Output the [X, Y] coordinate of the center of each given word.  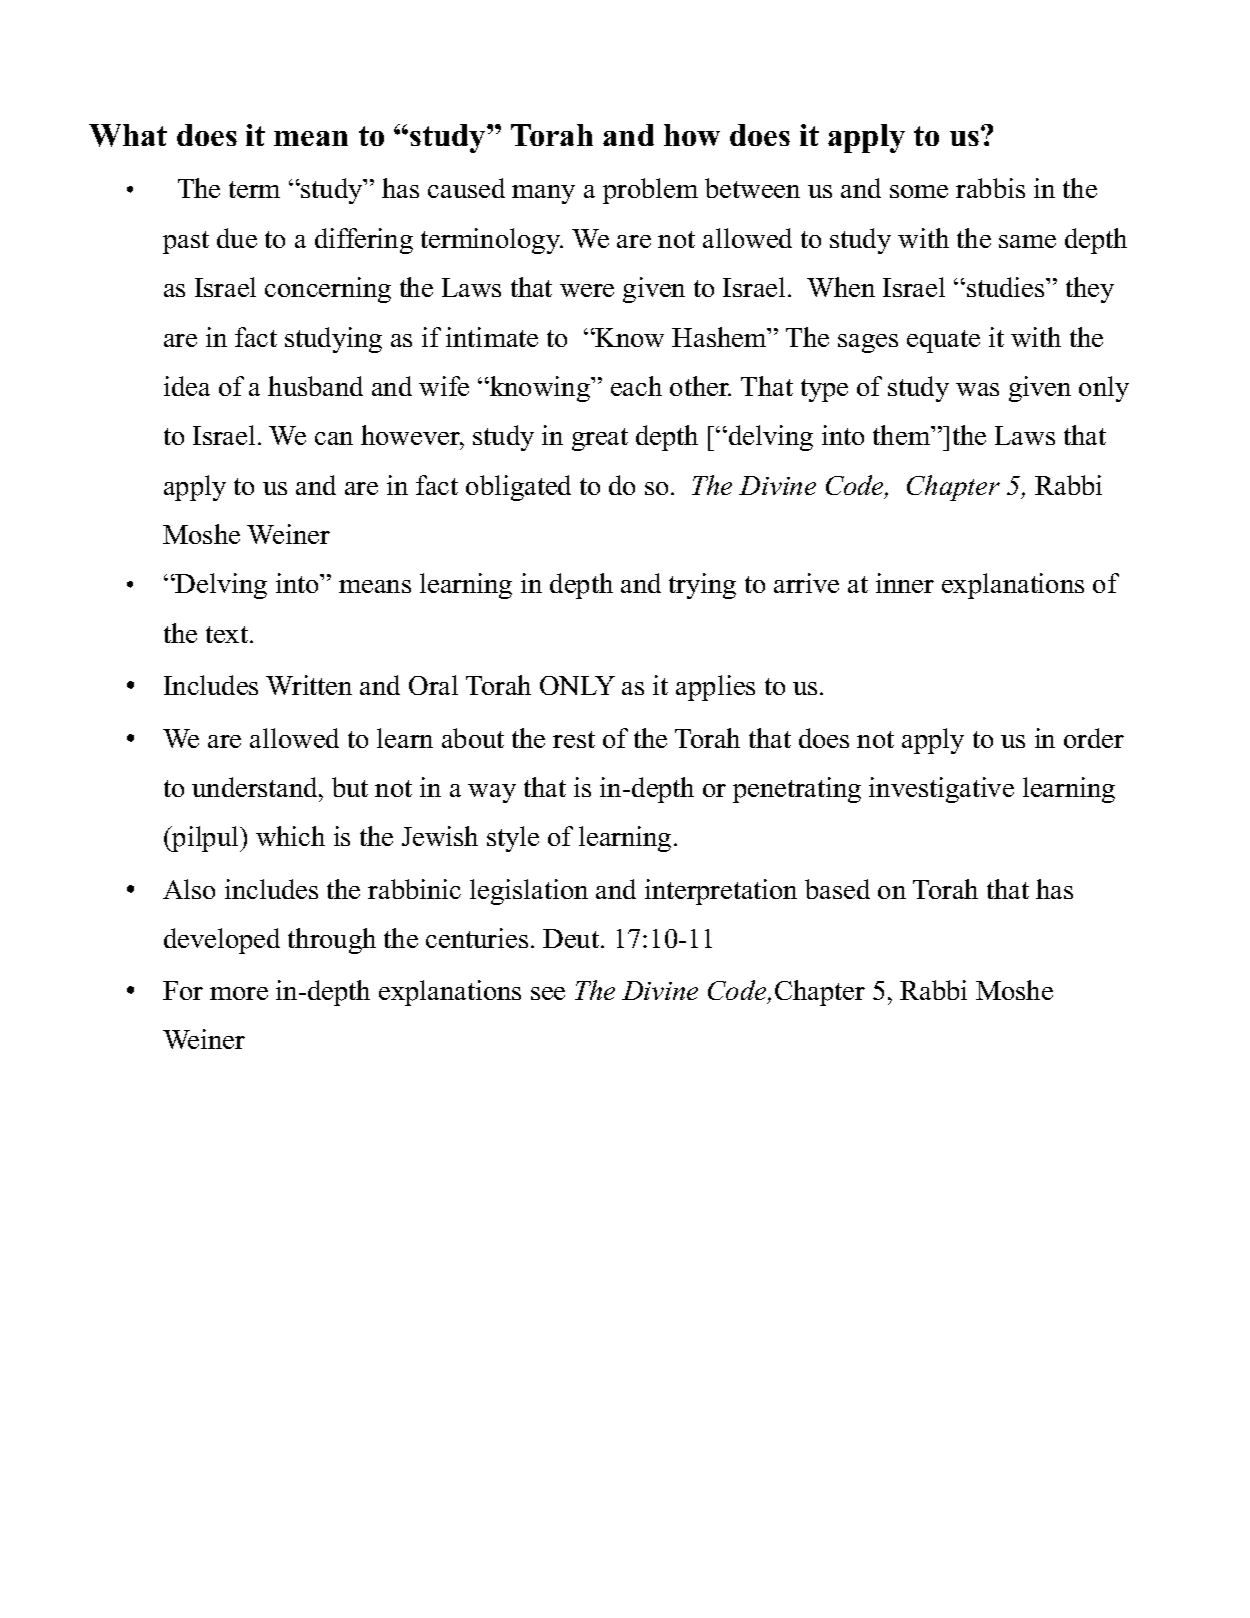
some [919, 191]
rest [574, 739]
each [636, 386]
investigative [941, 790]
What [128, 135]
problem [650, 191]
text [228, 634]
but [350, 787]
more [239, 993]
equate [943, 341]
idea [187, 386]
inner [905, 583]
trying [702, 586]
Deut [572, 938]
